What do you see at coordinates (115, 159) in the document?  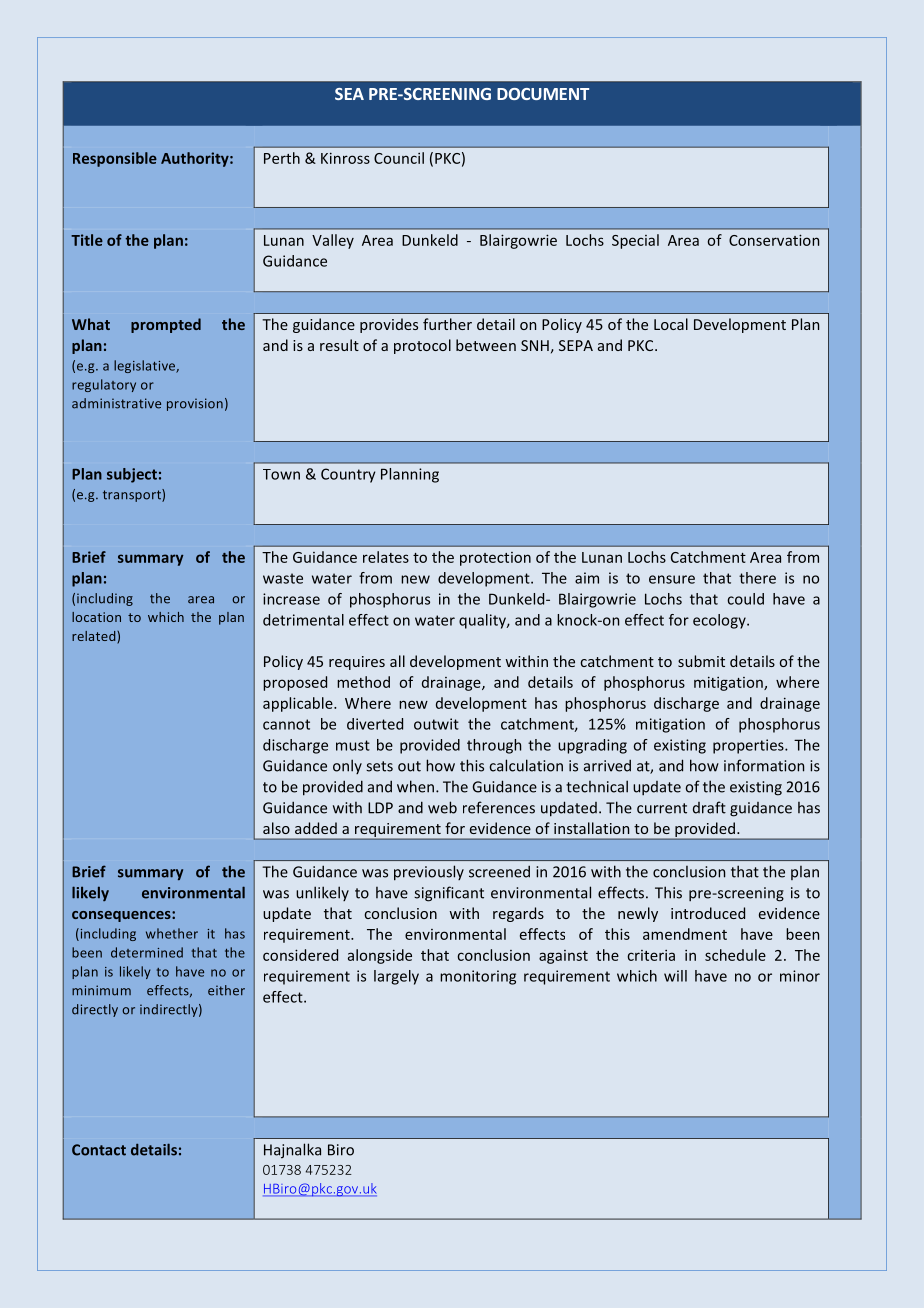 I see `Responsible` at bounding box center [115, 159].
